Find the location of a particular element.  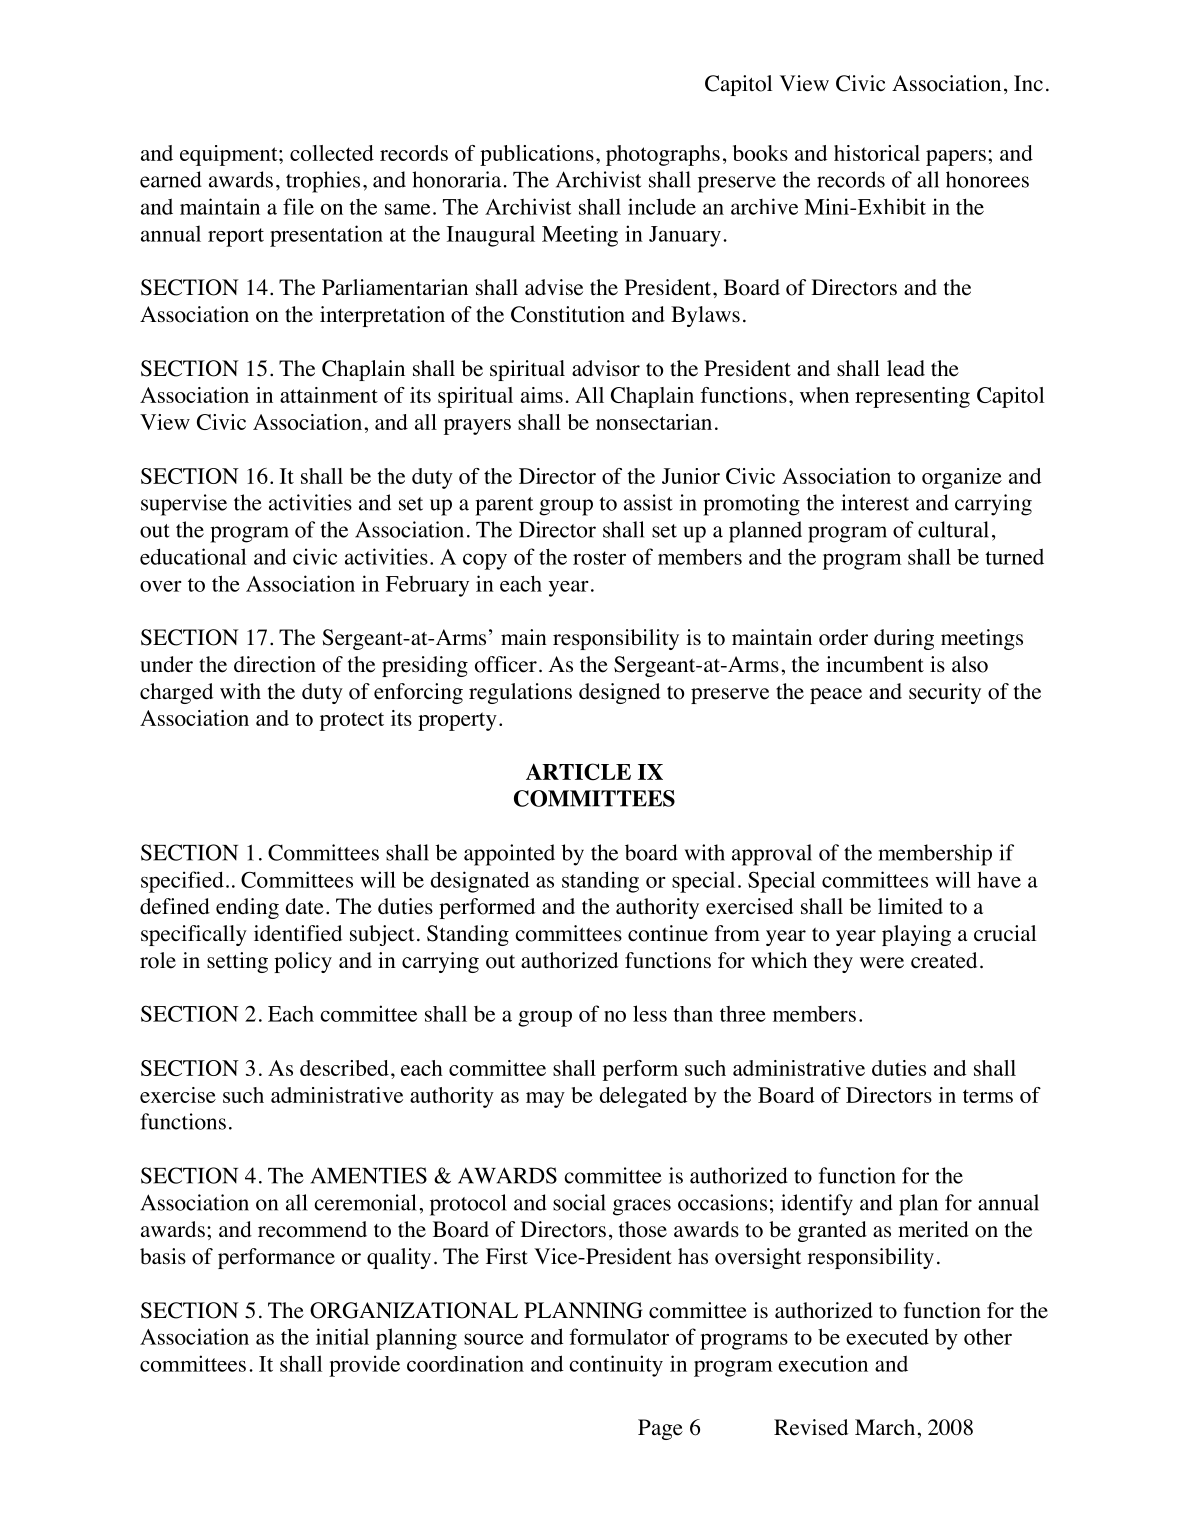

supervise is located at coordinates (184, 505).
